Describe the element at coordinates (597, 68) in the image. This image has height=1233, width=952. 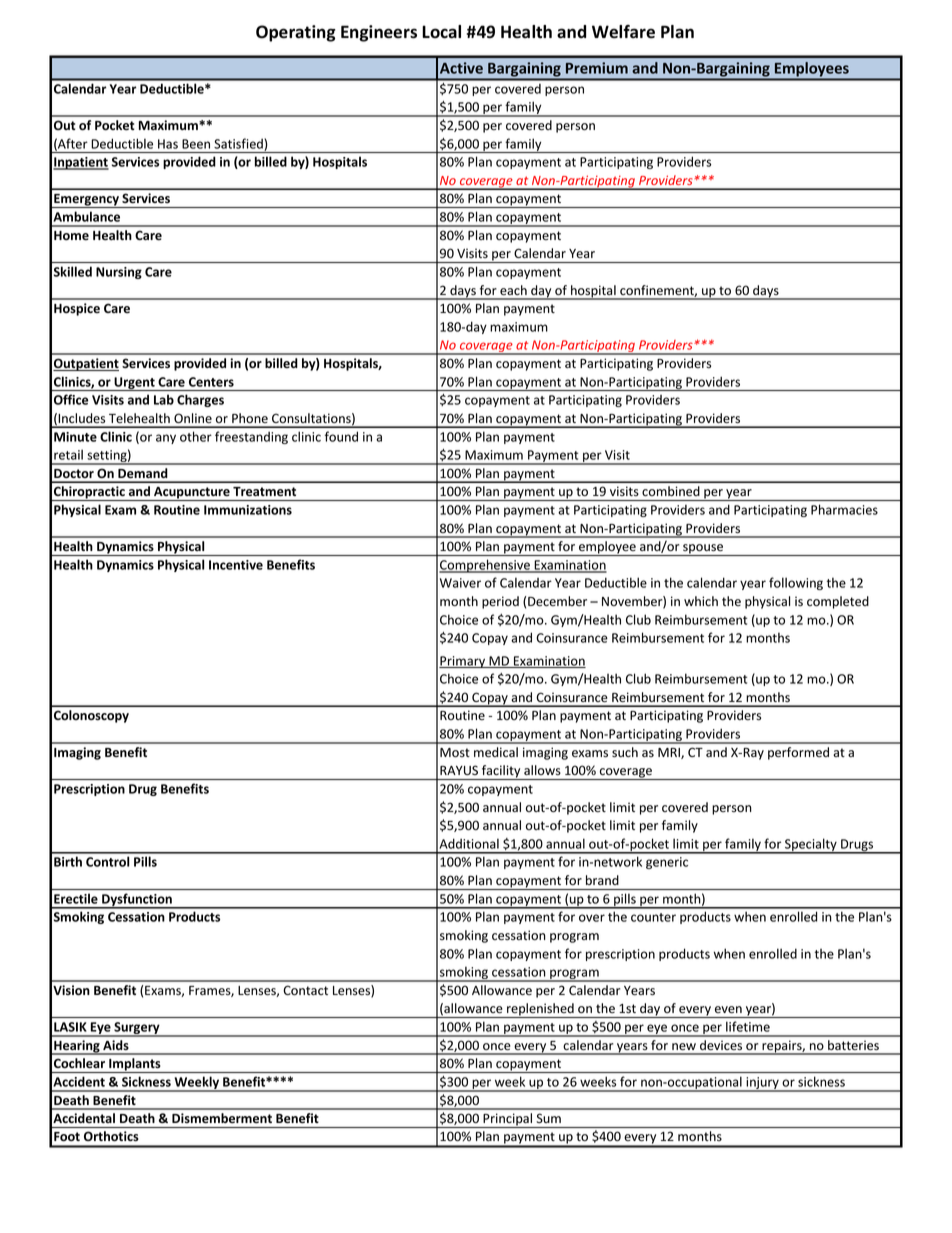
I see `Premium` at that location.
